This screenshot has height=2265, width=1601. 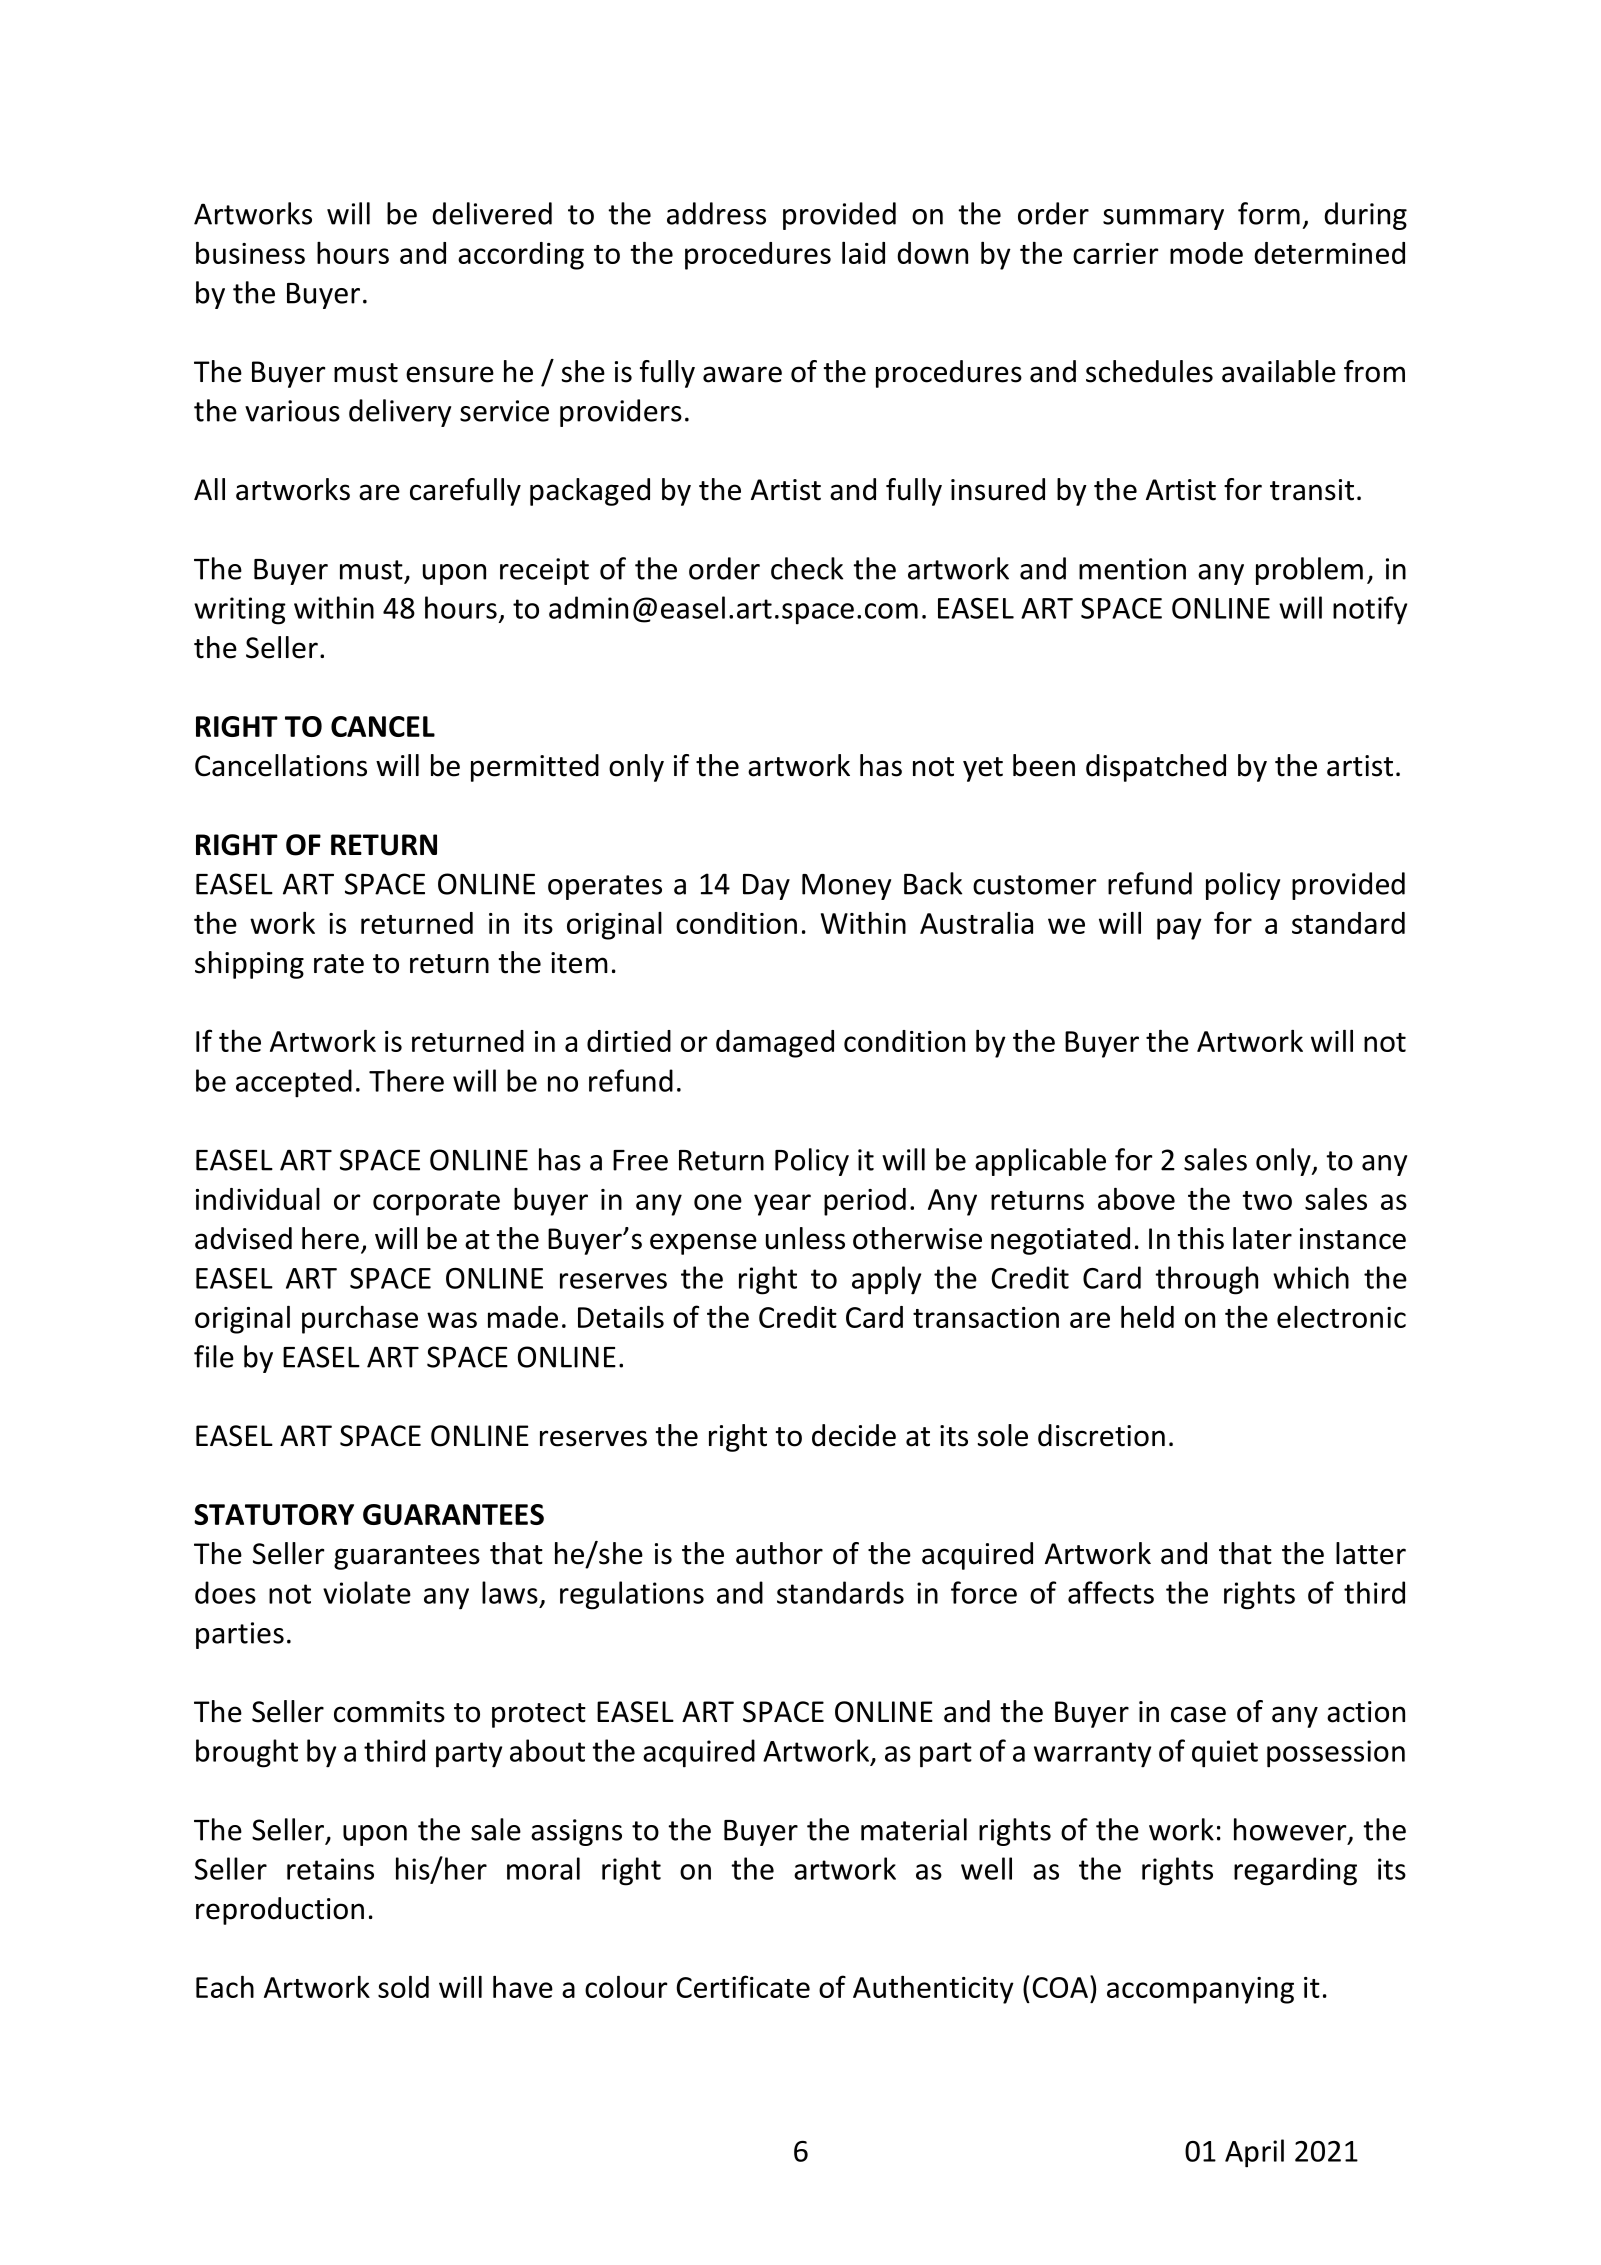 I want to click on Certificate, so click(x=743, y=1986).
